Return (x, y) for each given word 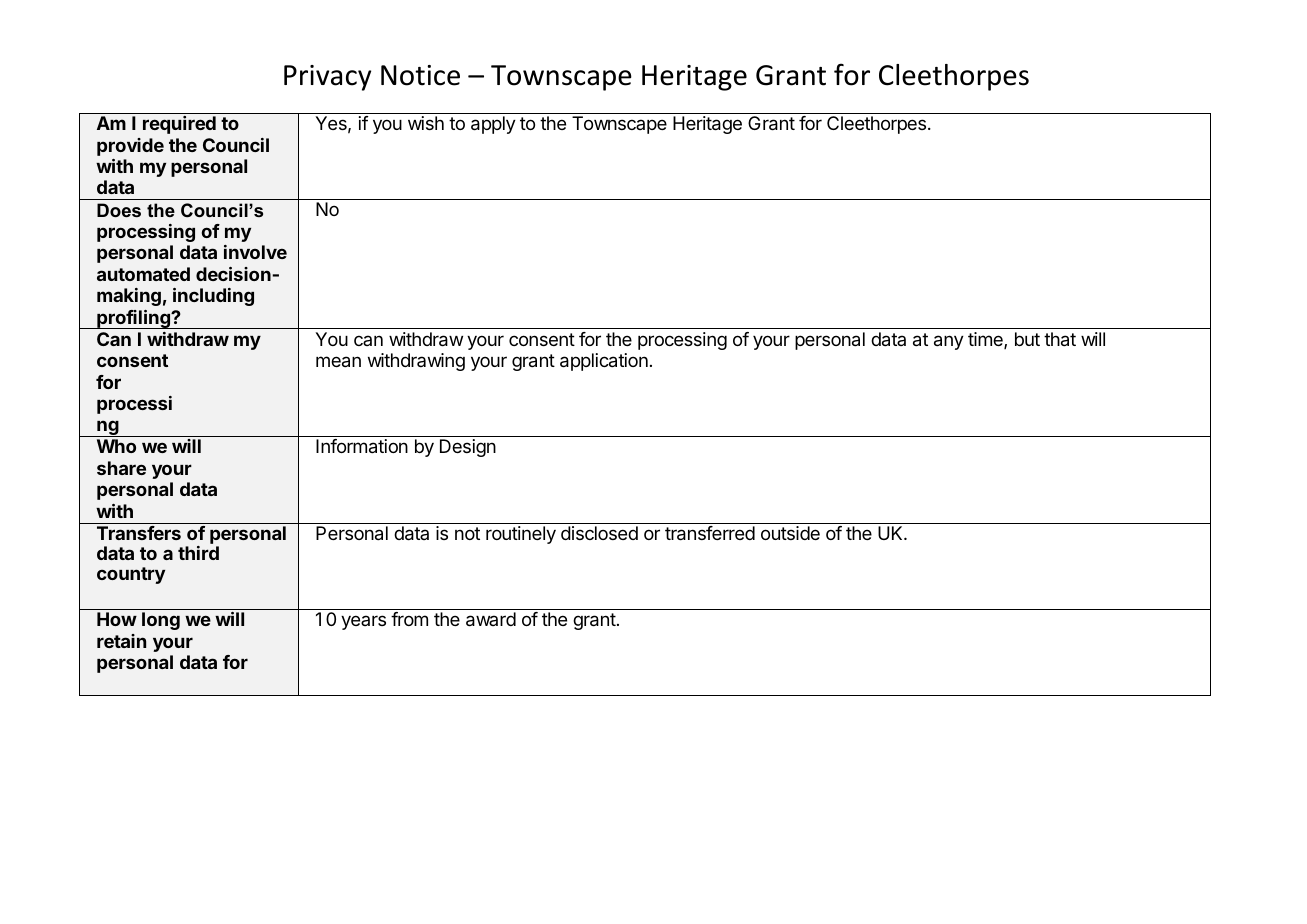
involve (255, 252)
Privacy (327, 78)
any (949, 342)
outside (790, 533)
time (986, 340)
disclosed (599, 533)
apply (493, 125)
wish (426, 123)
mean (338, 362)
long (161, 621)
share (121, 468)
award (491, 619)
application (604, 362)
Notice (420, 75)
